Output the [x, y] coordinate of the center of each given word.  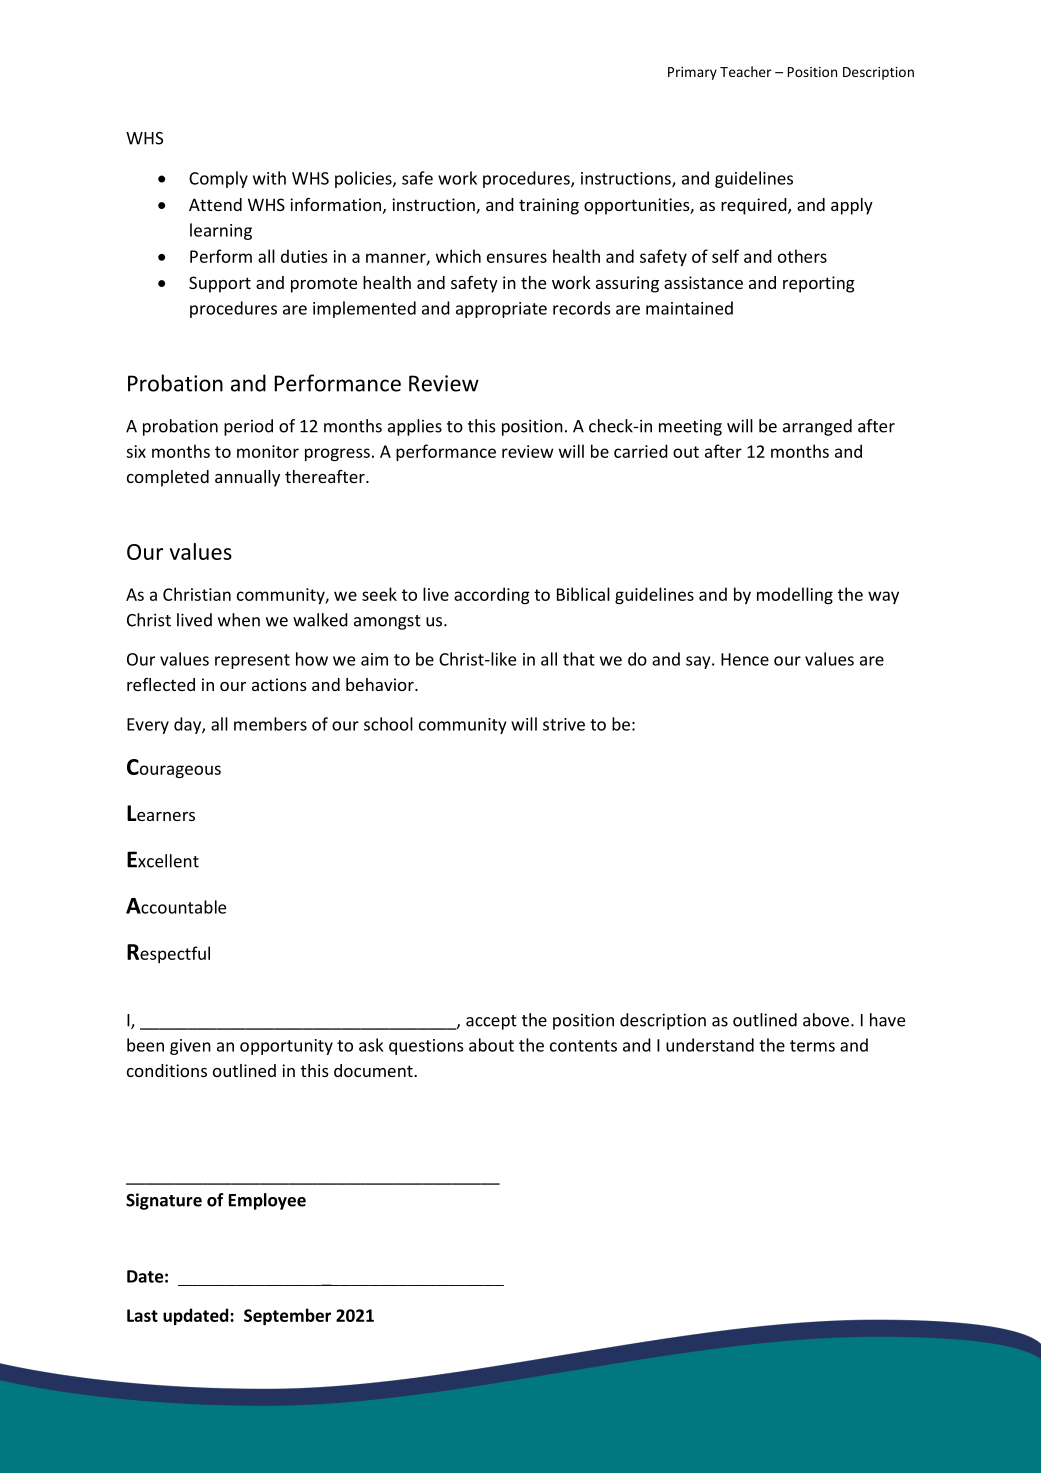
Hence [745, 659]
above [827, 1020]
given [190, 1047]
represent [252, 661]
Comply [218, 179]
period [248, 427]
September [287, 1316]
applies [415, 427]
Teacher [745, 71]
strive [564, 724]
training [549, 206]
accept [491, 1022]
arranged [817, 427]
